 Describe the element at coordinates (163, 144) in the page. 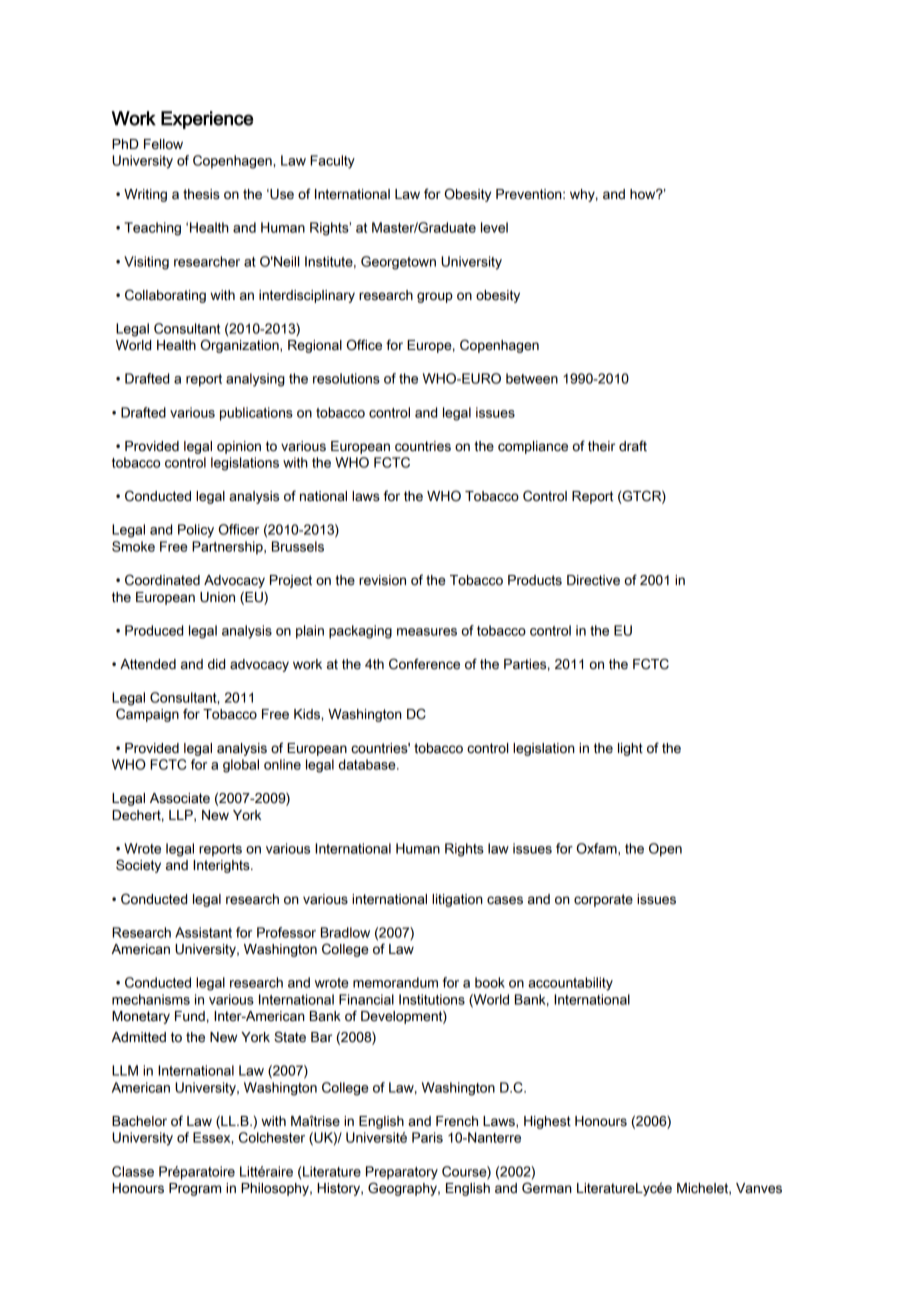

I see `Fellow` at that location.
